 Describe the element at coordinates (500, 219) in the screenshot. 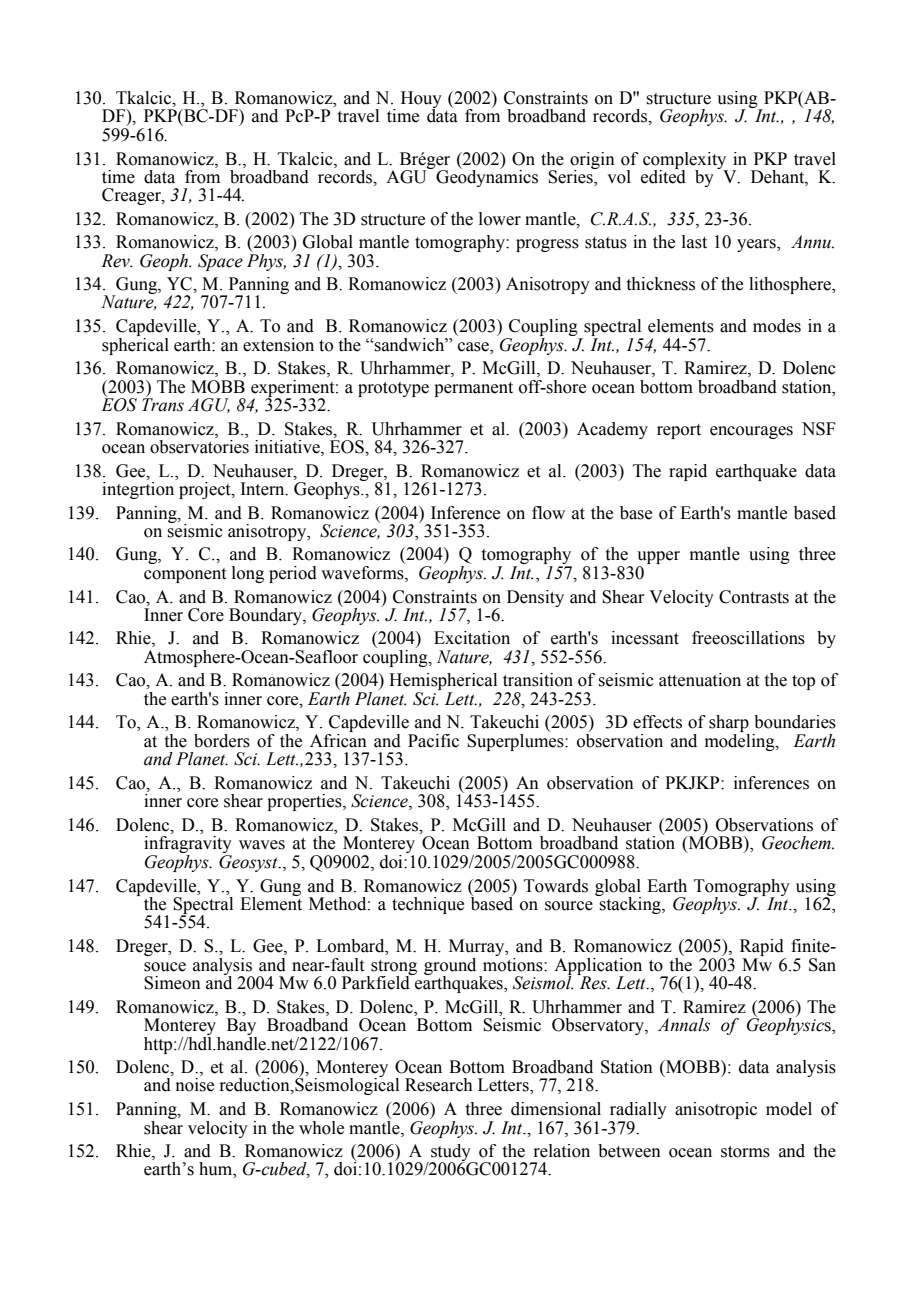

I see `lower` at that location.
